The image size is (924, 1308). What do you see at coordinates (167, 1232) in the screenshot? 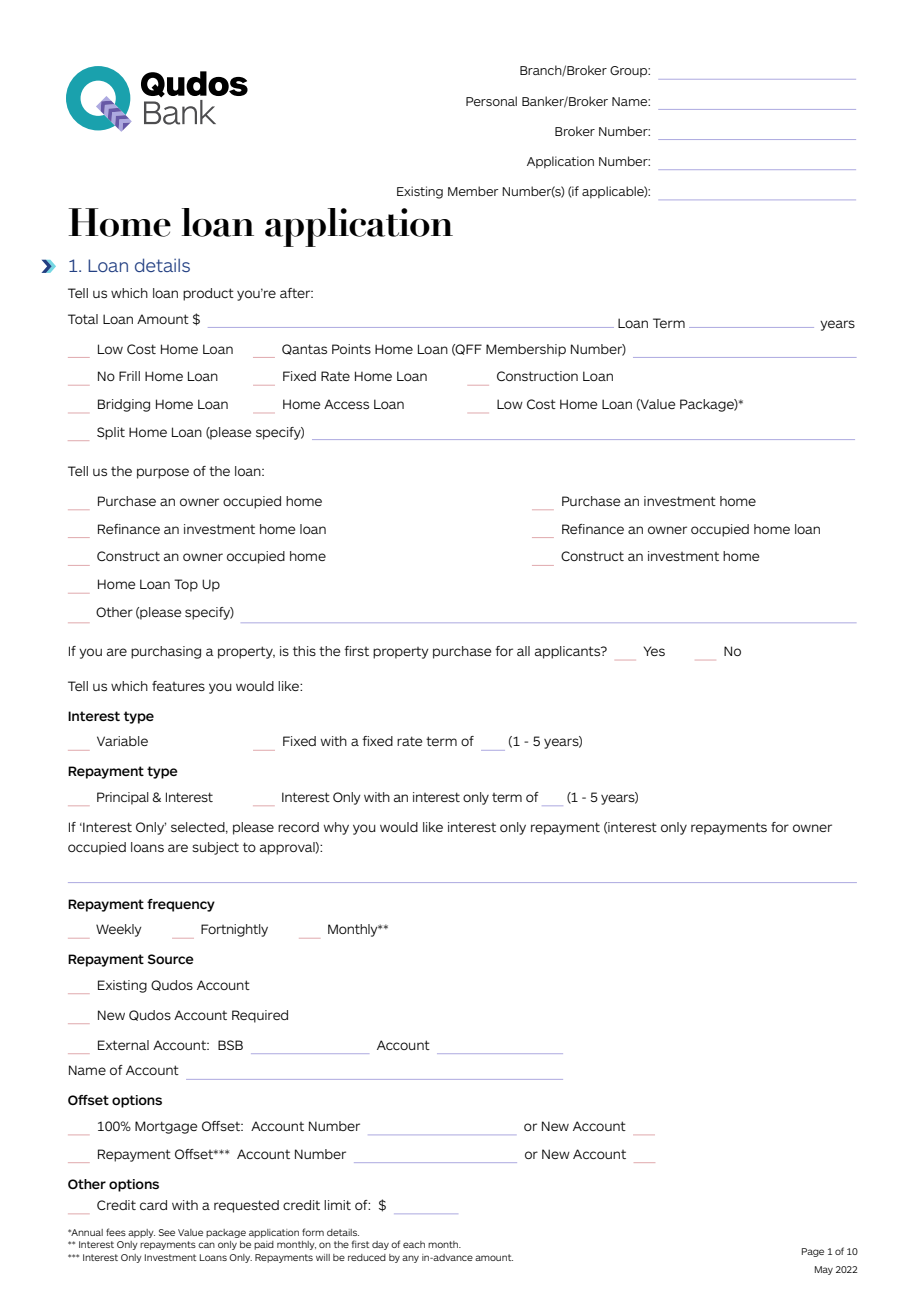
I see `See` at bounding box center [167, 1232].
